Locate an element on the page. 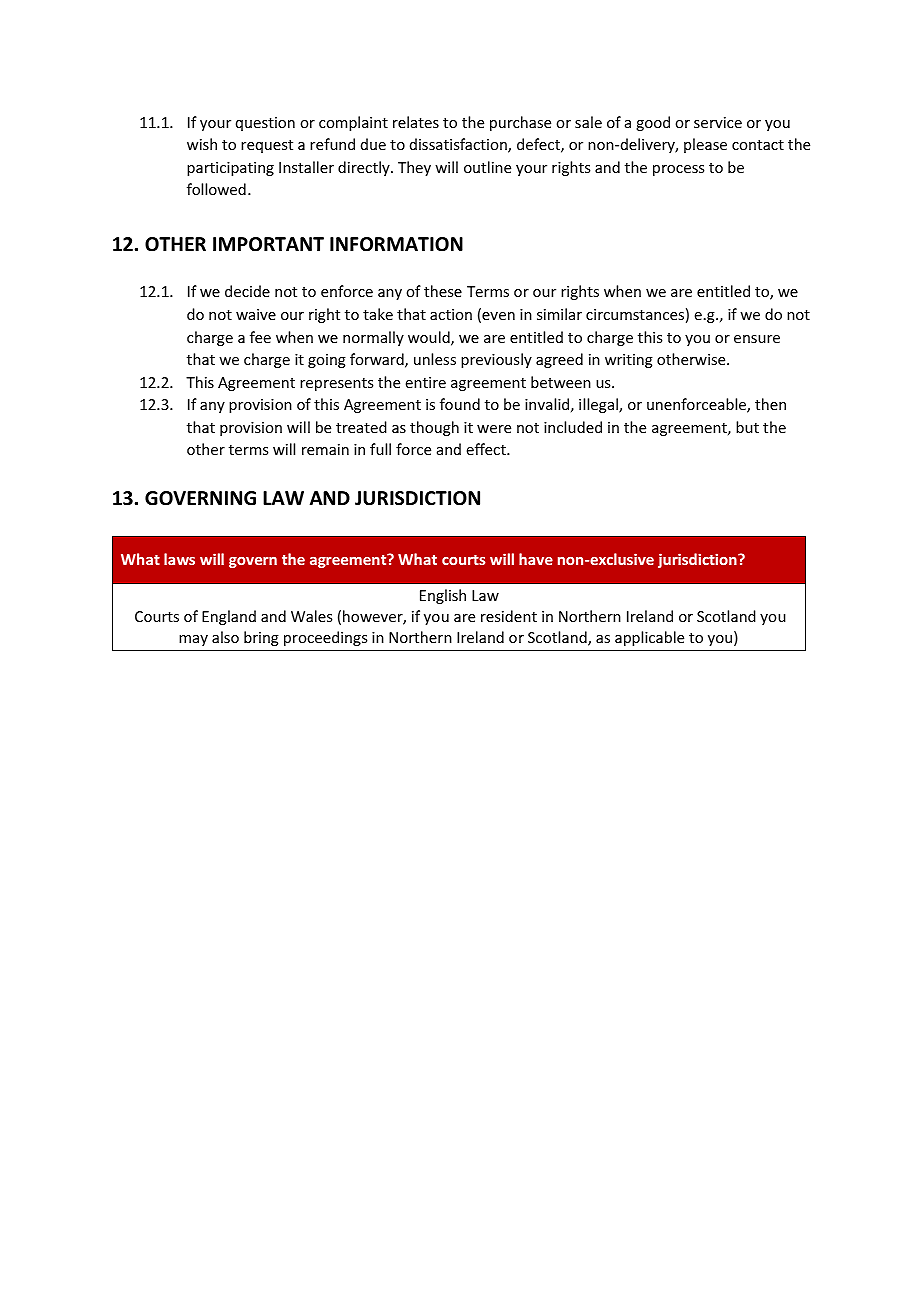 The height and width of the image is (1308, 924). request is located at coordinates (267, 146).
